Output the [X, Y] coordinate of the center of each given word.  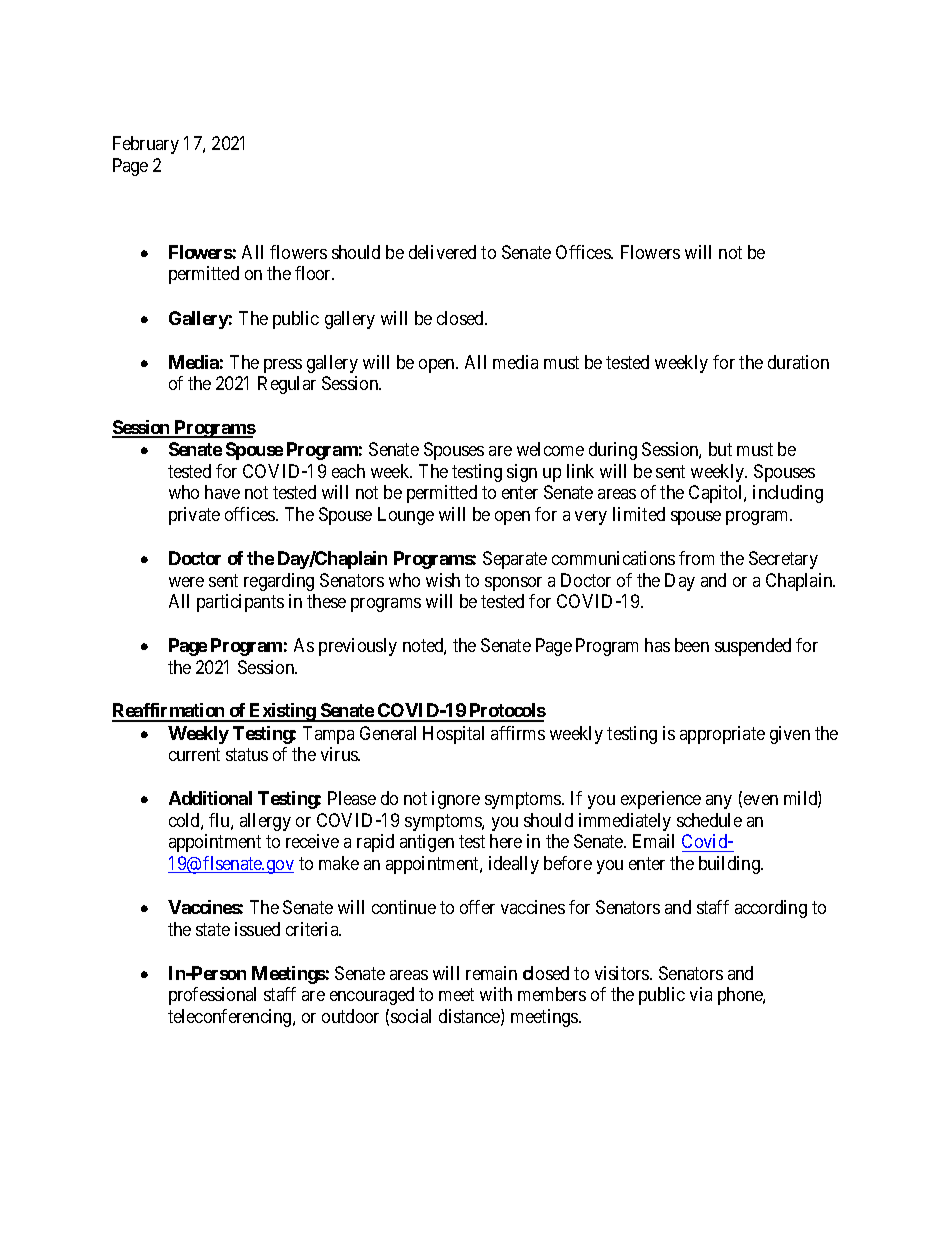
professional [212, 996]
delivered [442, 252]
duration [798, 362]
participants [240, 603]
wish [443, 580]
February [146, 145]
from [696, 558]
